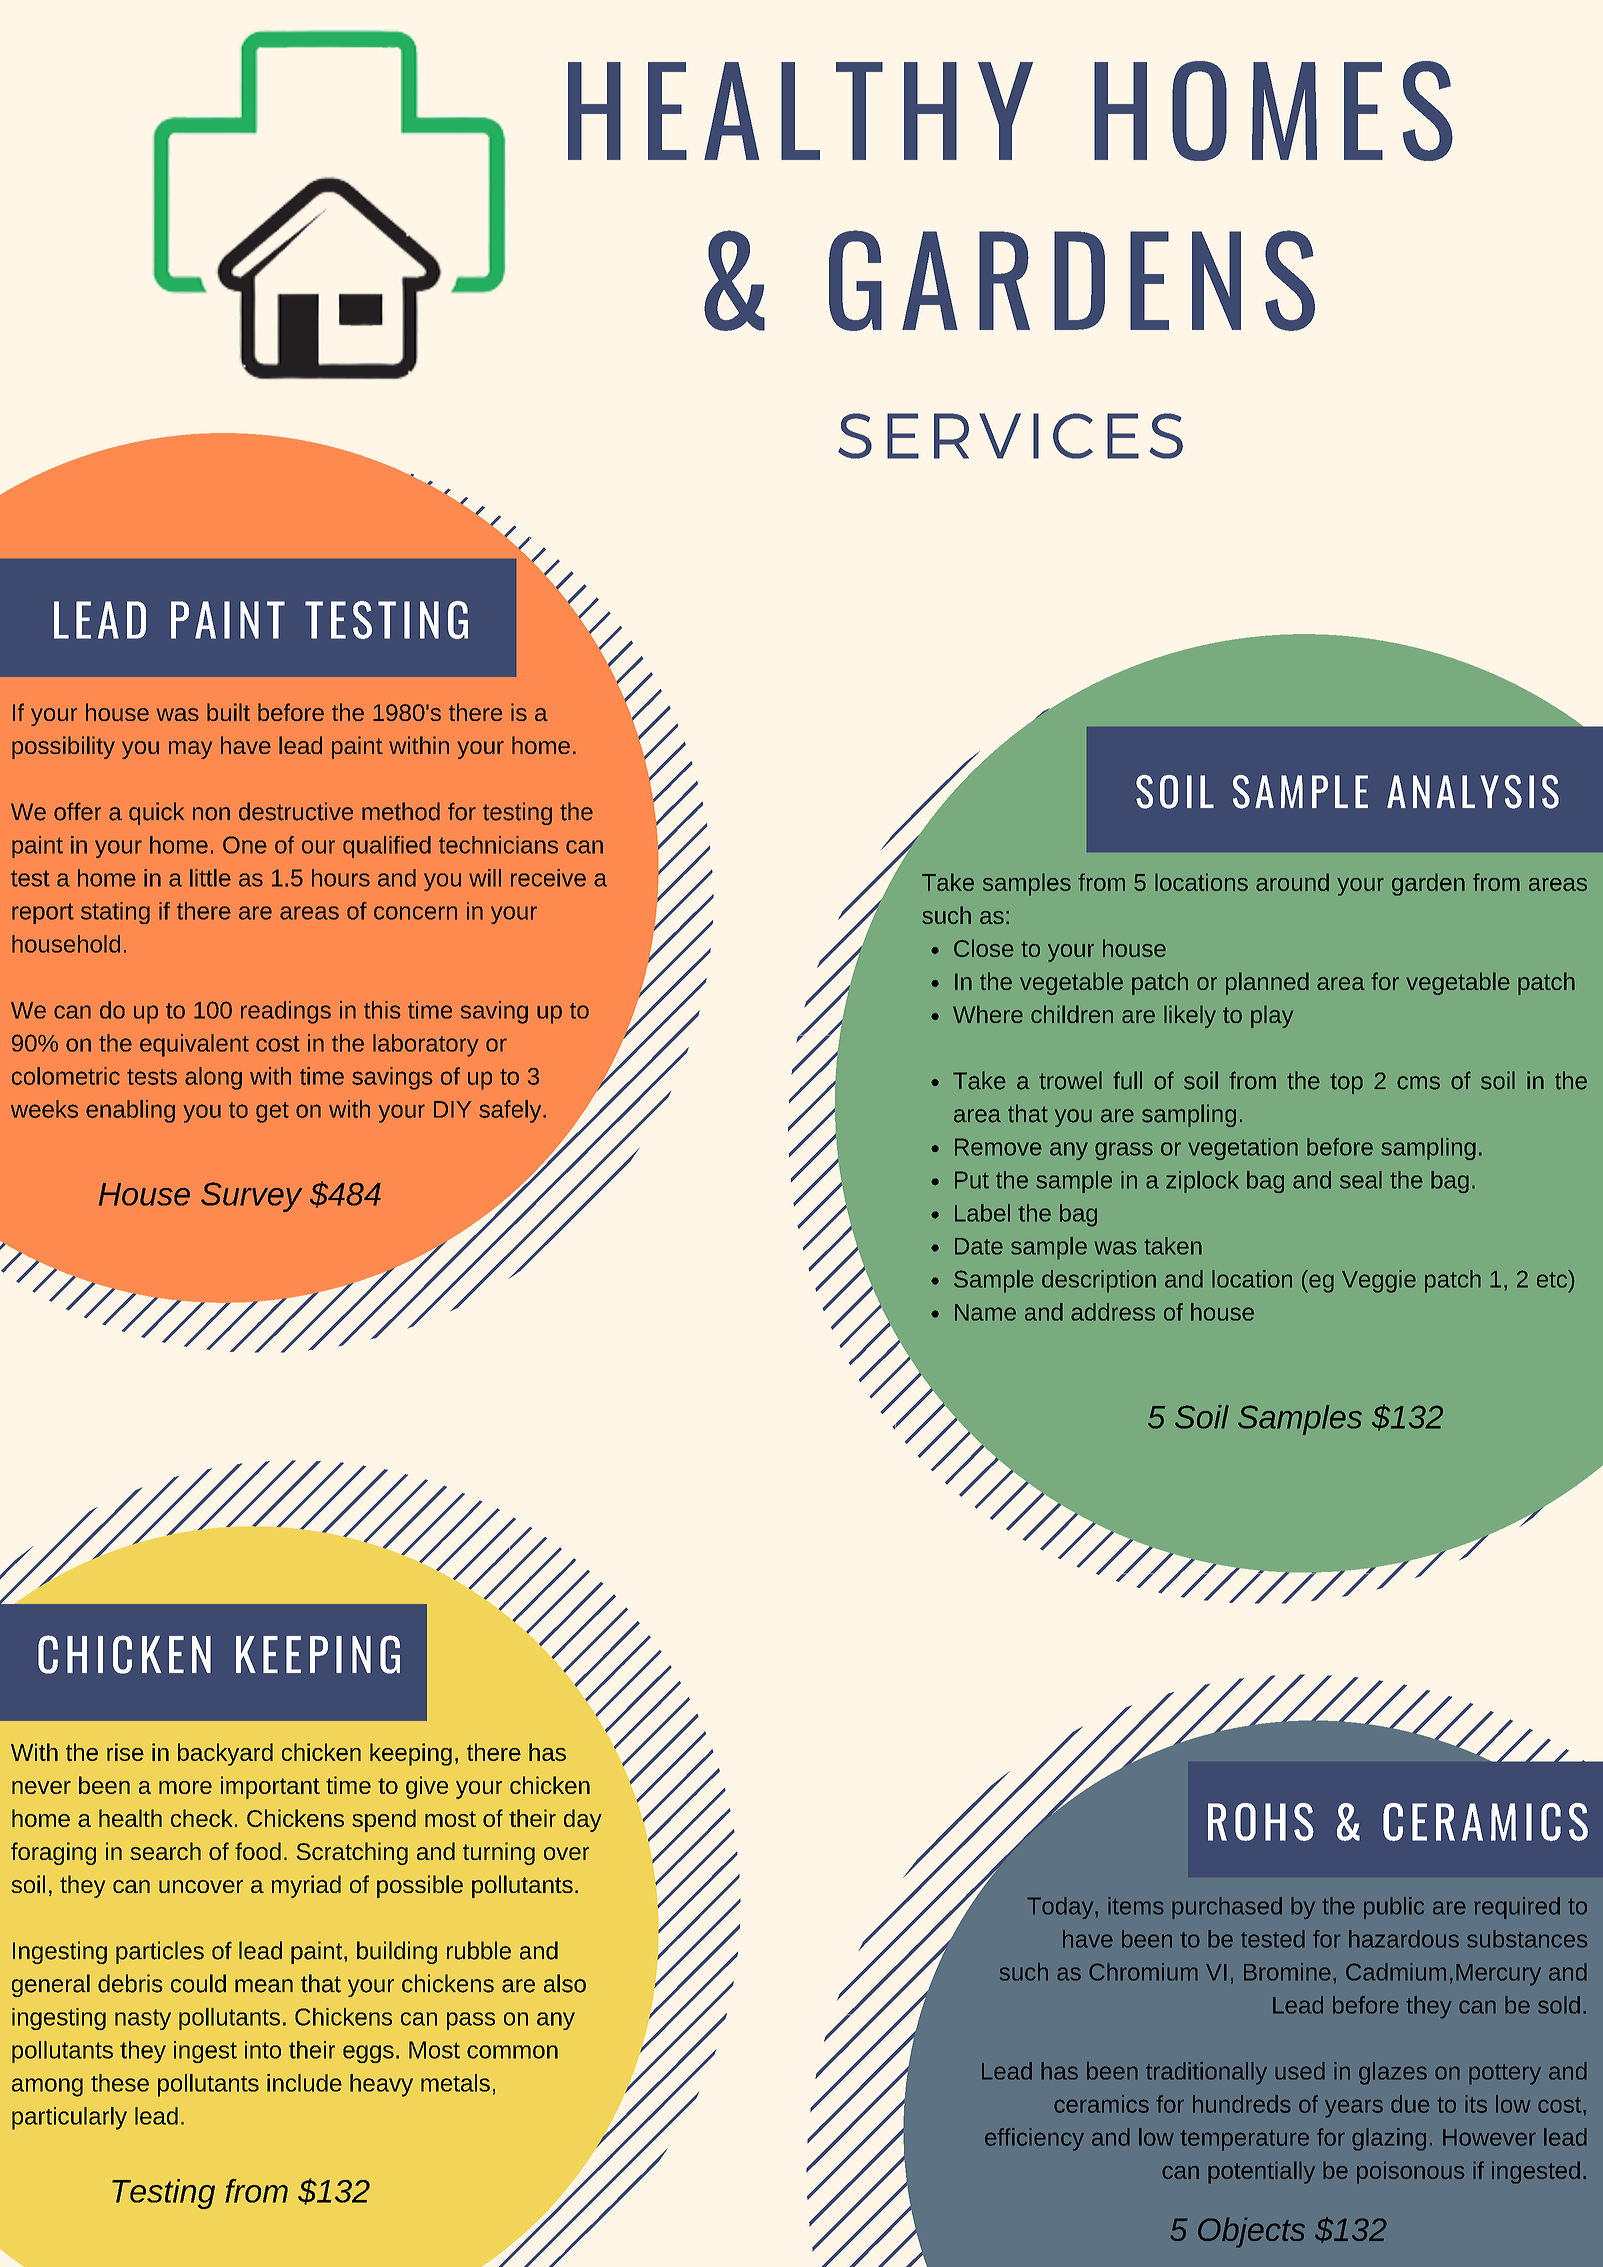  Describe the element at coordinates (1261, 1822) in the page. I see `ROHS` at that location.
